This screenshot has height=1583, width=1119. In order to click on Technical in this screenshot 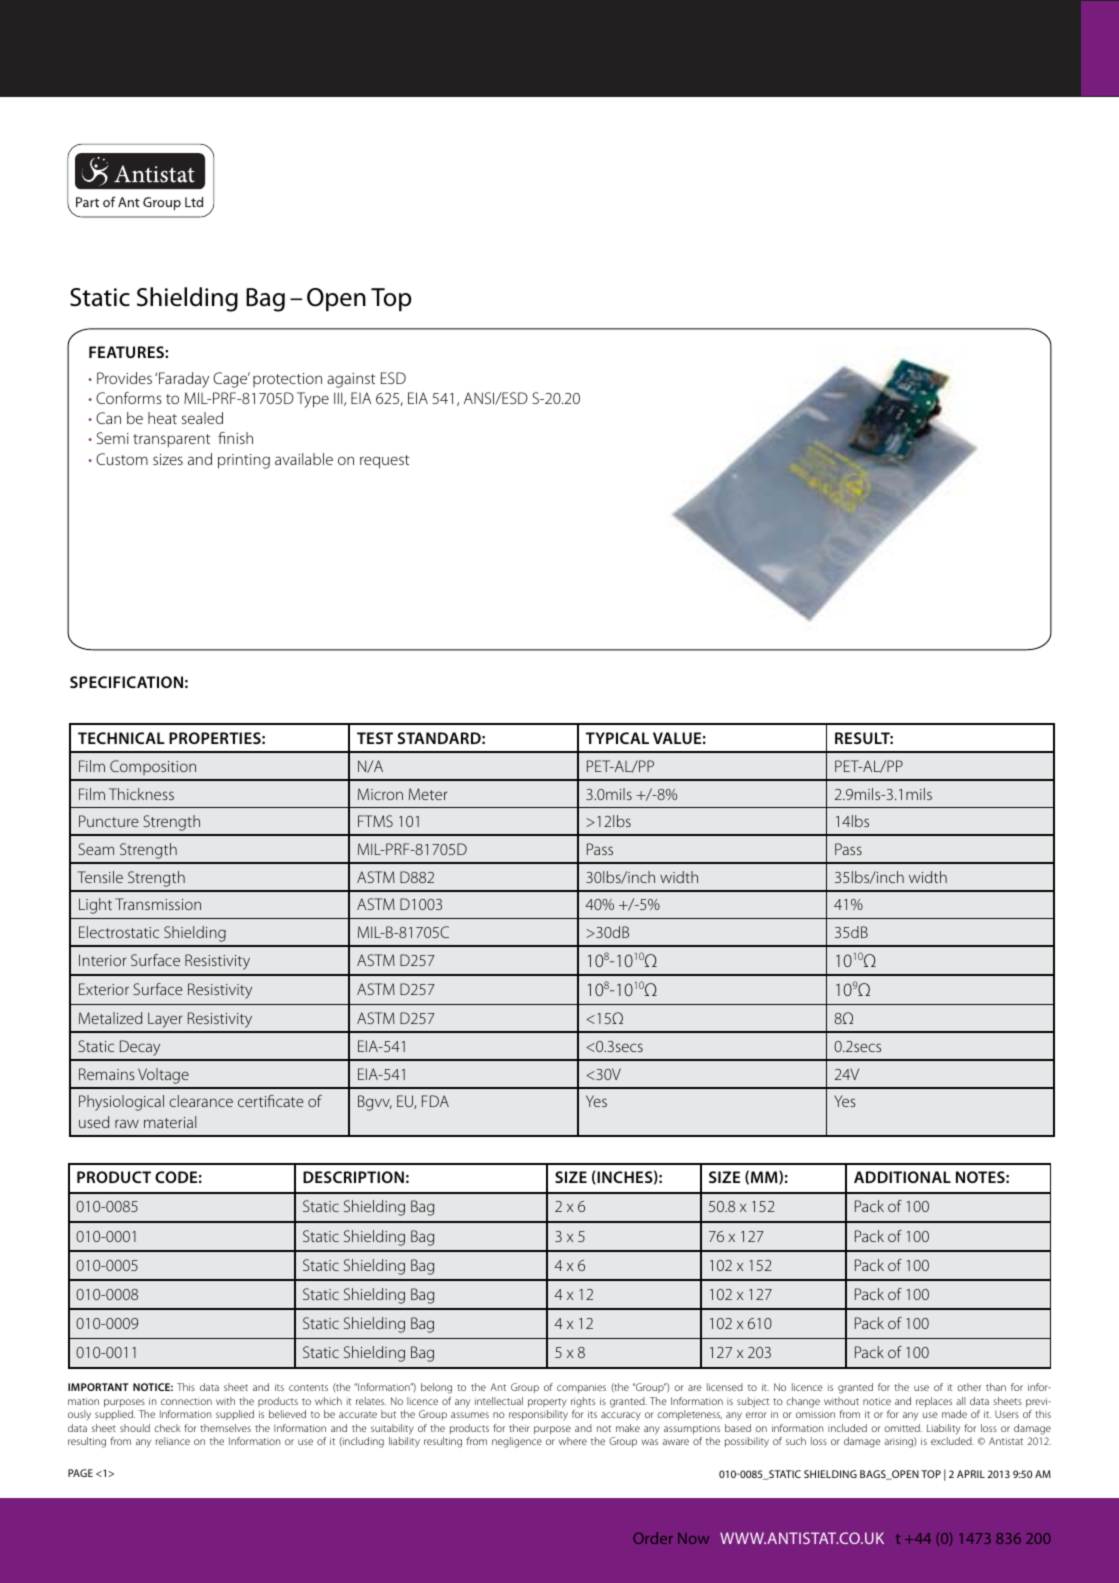, I will do `click(121, 738)`.
